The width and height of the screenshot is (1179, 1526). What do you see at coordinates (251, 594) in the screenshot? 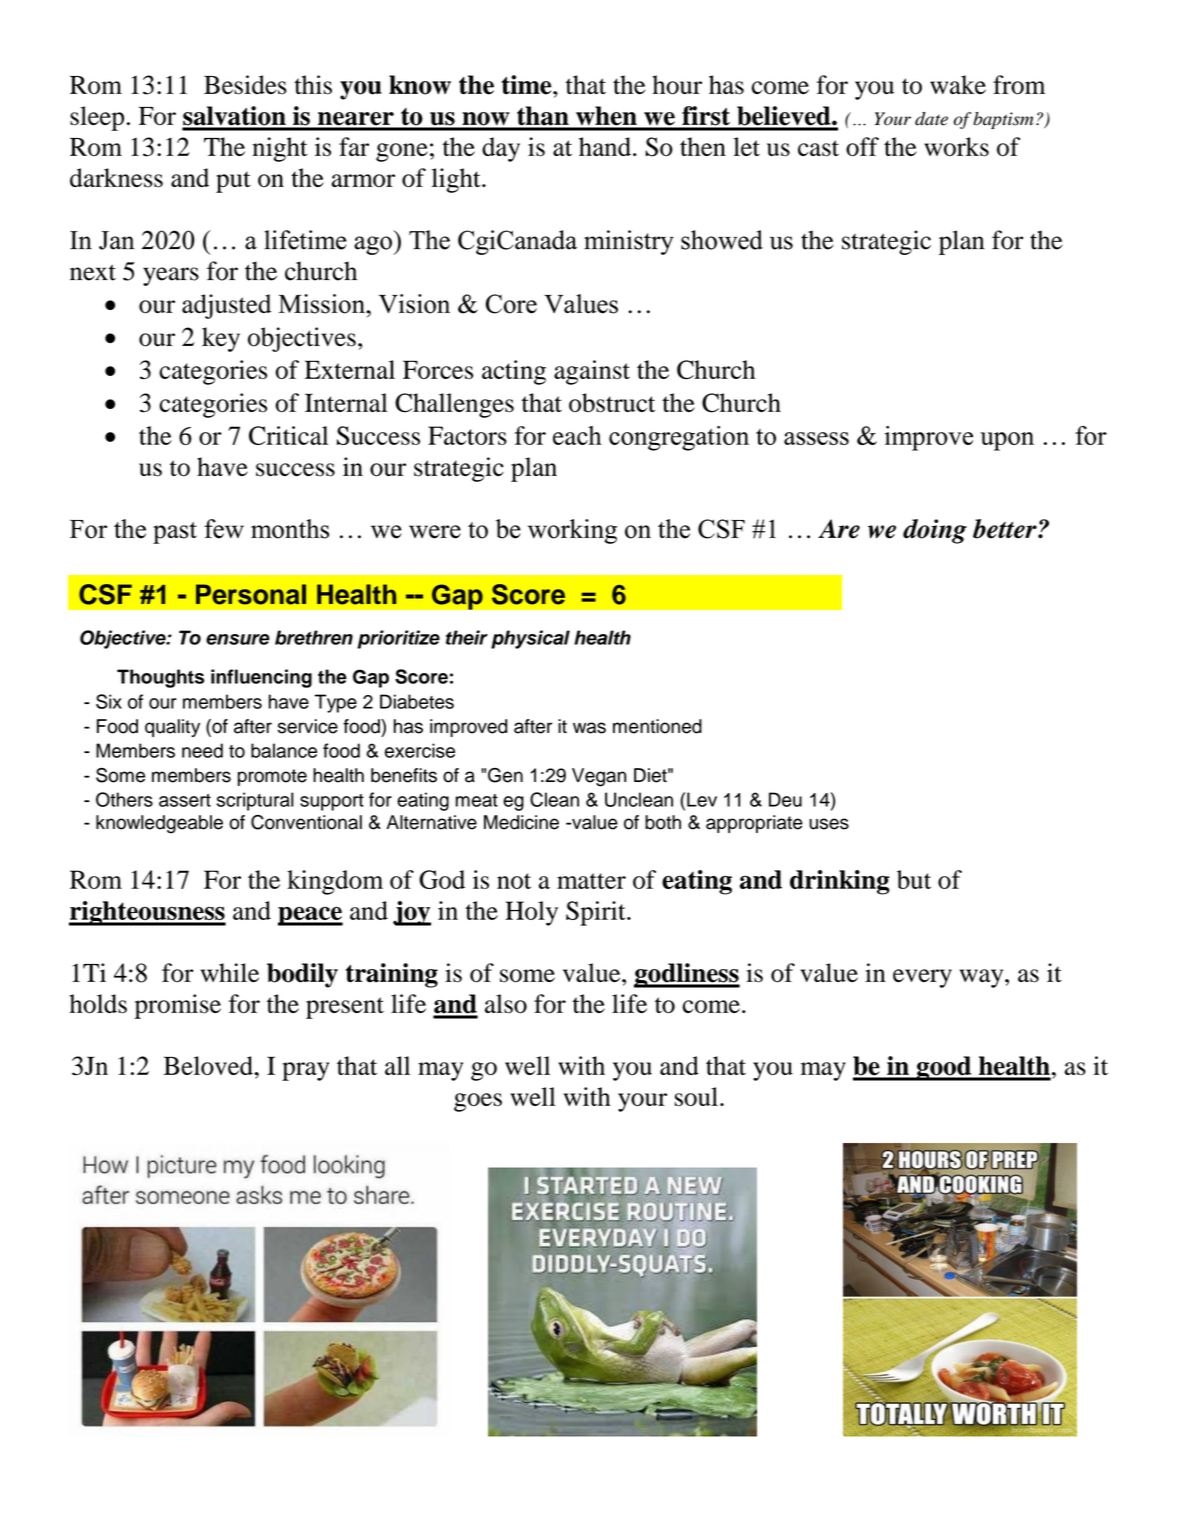
I see `Personal` at bounding box center [251, 594].
